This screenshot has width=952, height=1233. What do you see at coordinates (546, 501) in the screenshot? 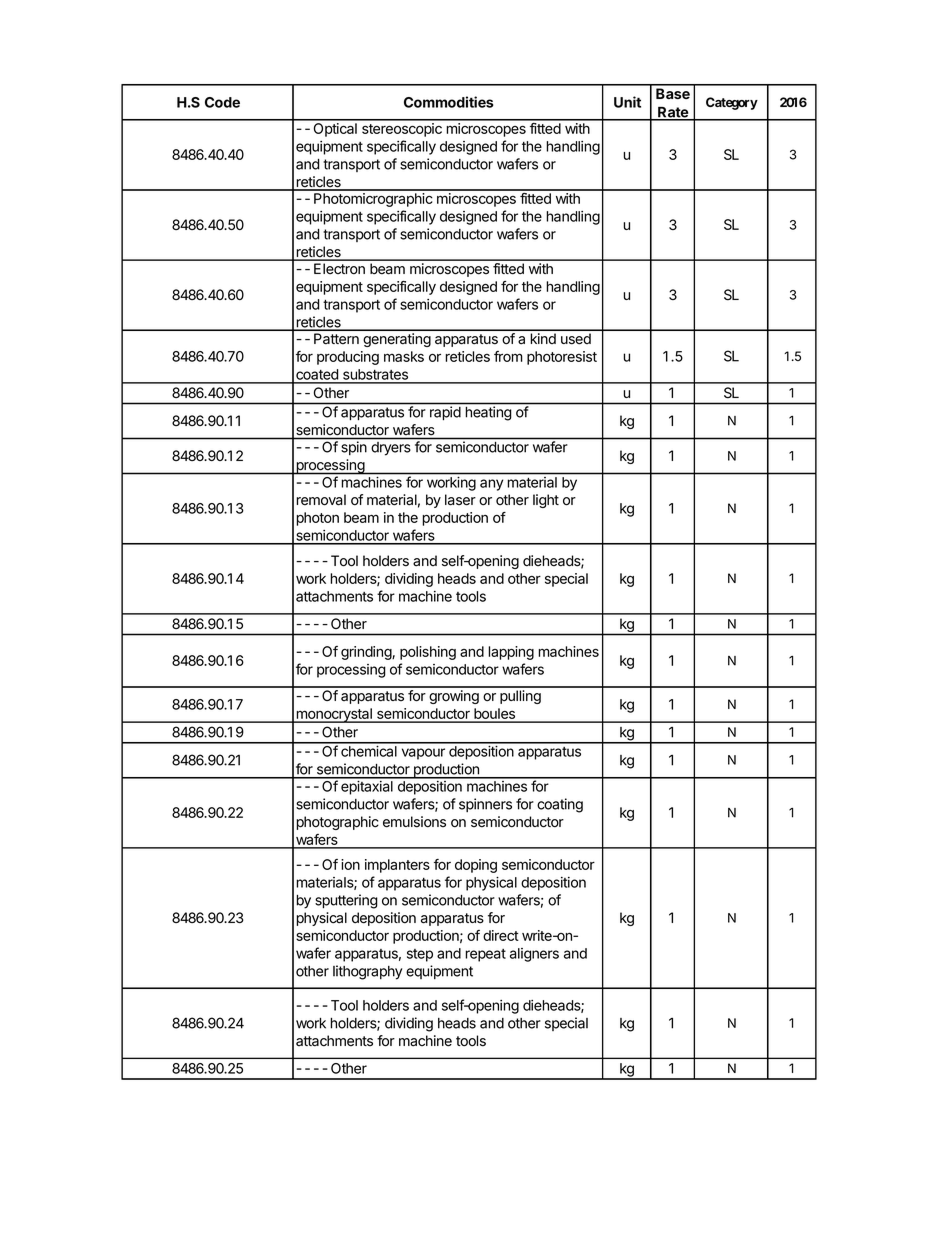
I see `light` at bounding box center [546, 501].
